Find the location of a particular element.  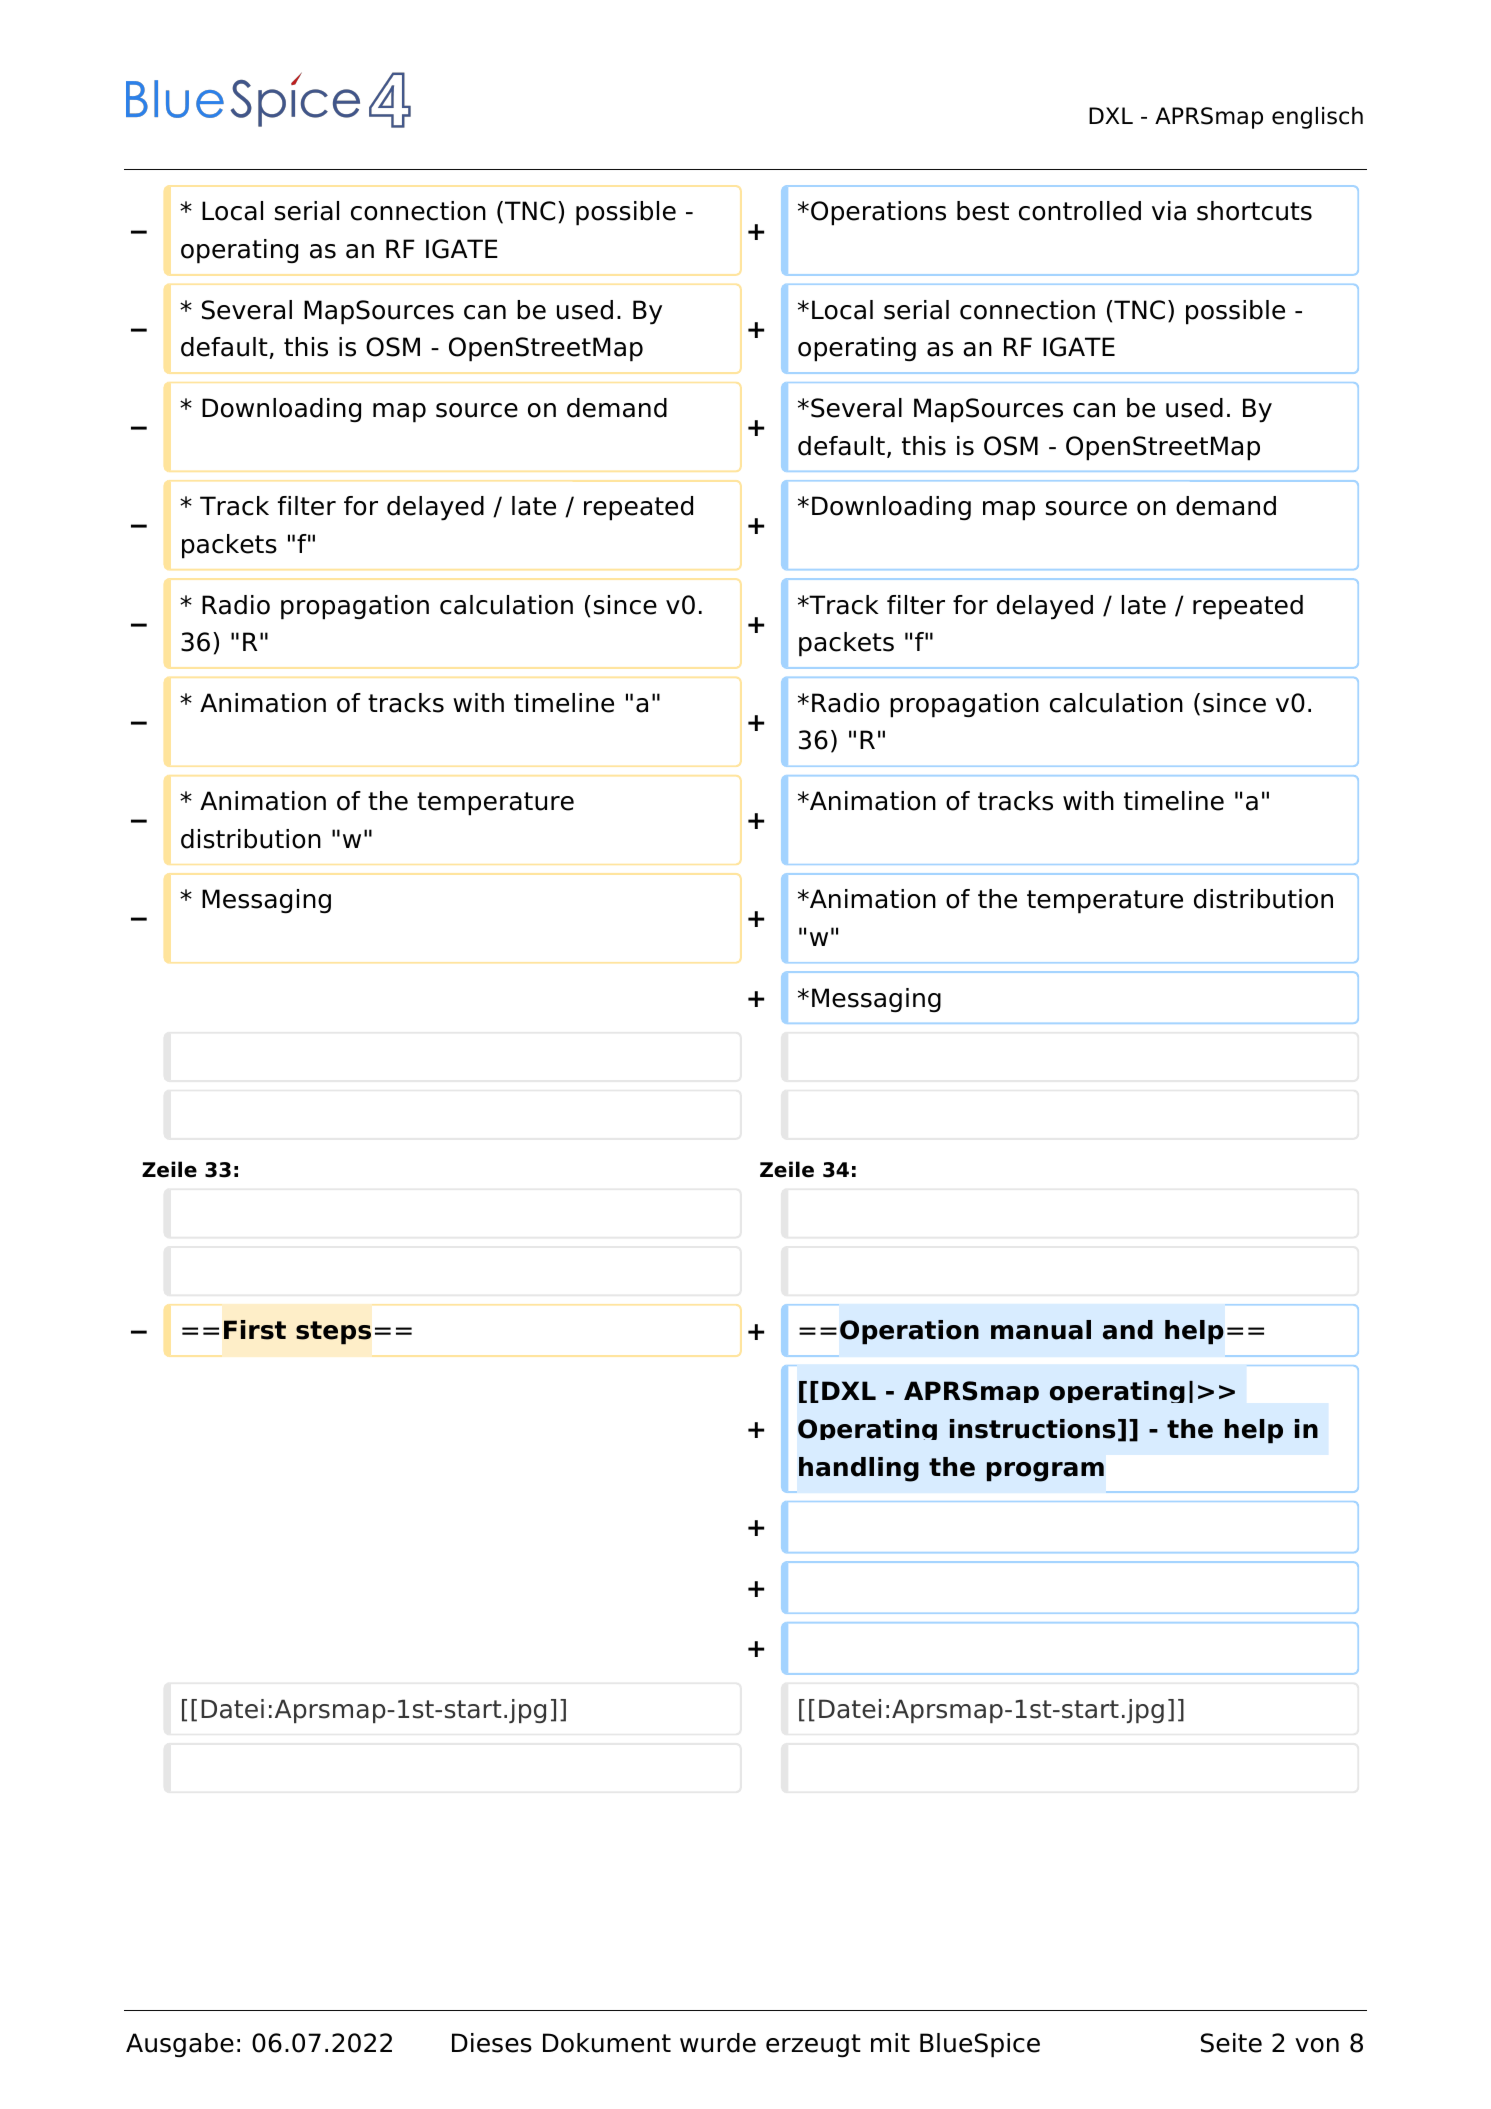

von is located at coordinates (1317, 2045).
